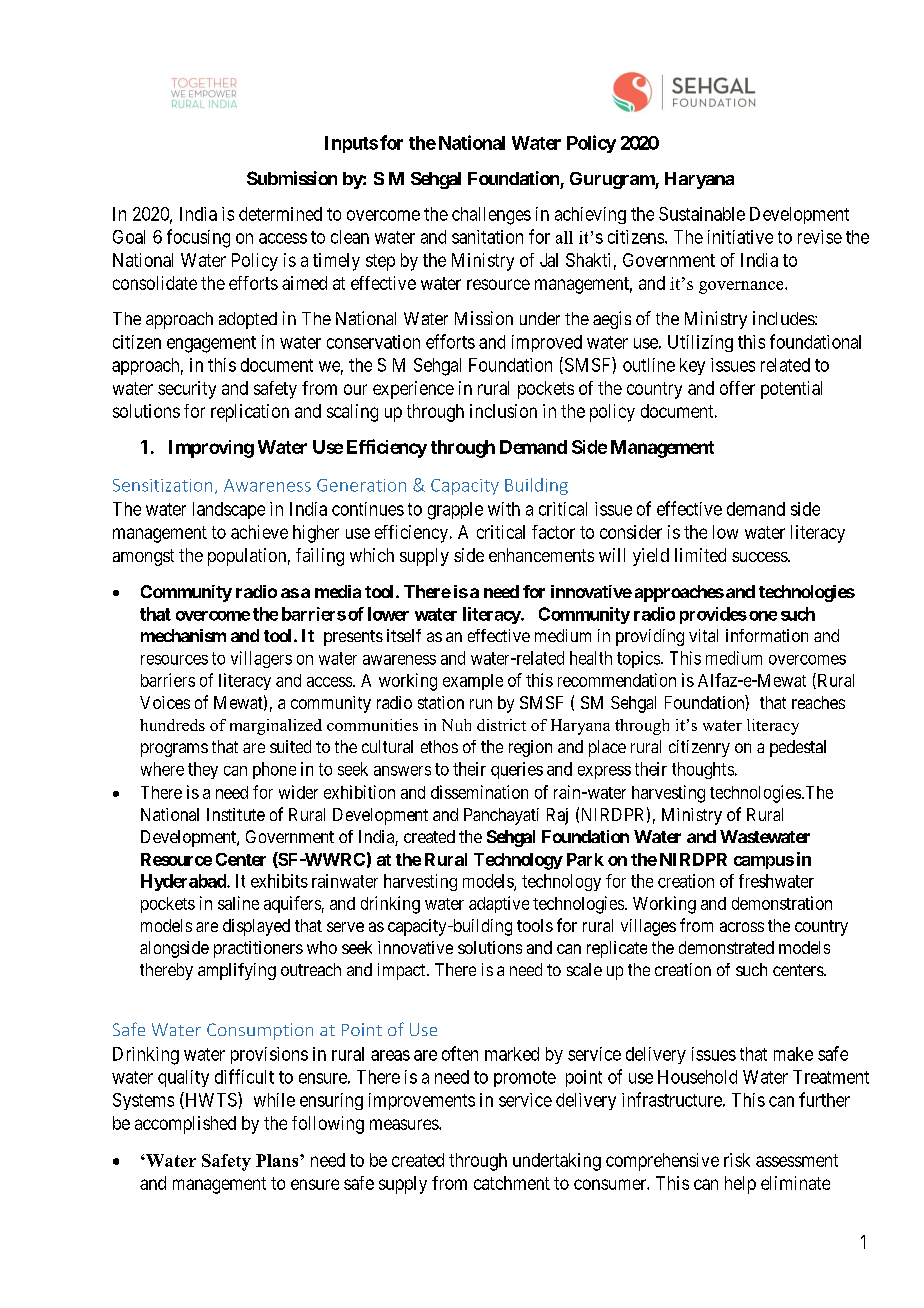 This screenshot has width=924, height=1308. I want to click on run, so click(481, 704).
